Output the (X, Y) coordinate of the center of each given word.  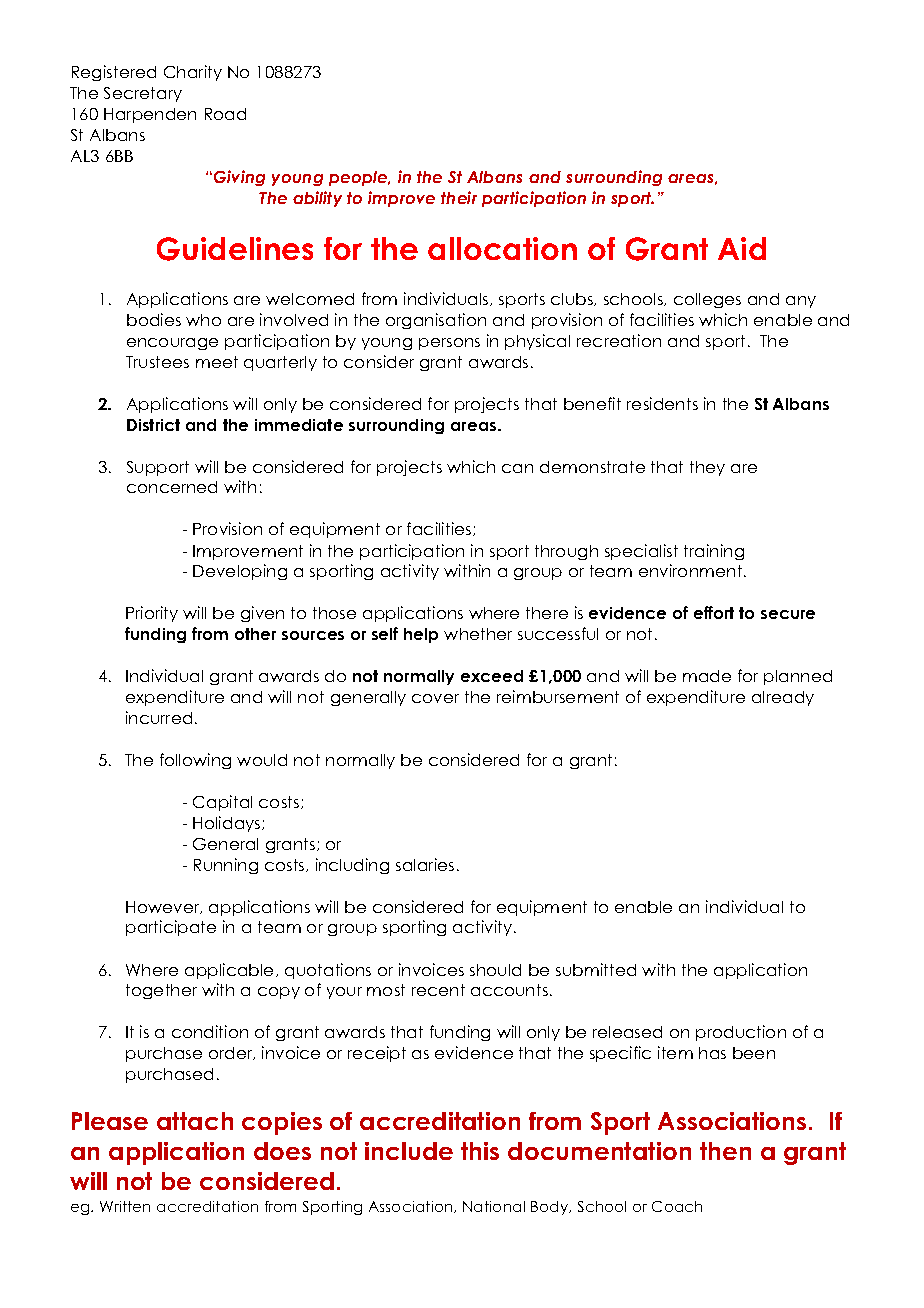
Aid (742, 248)
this (480, 1151)
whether (478, 634)
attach (195, 1121)
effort (714, 612)
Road (225, 114)
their (459, 197)
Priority (152, 614)
